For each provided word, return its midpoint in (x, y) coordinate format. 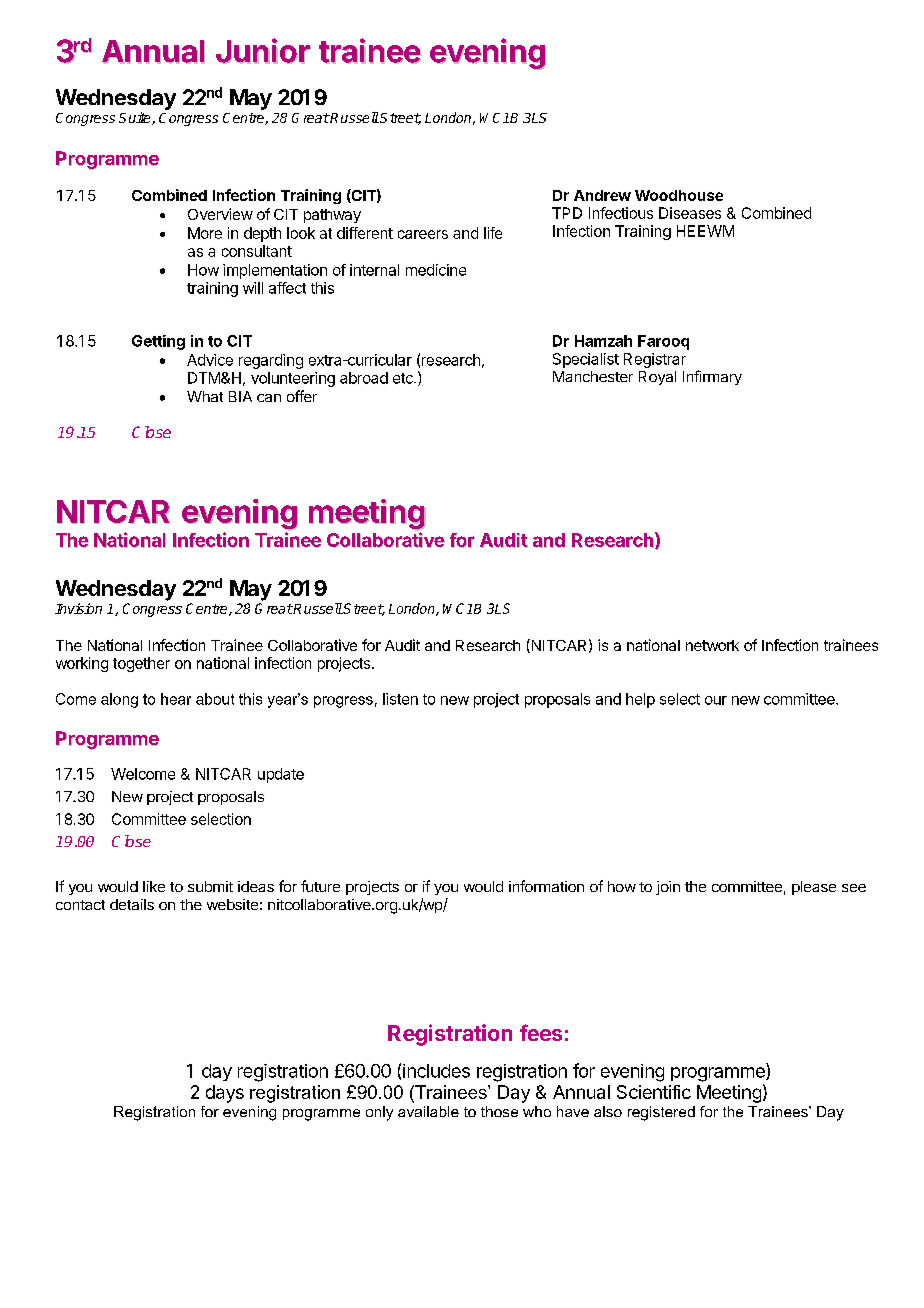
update (281, 775)
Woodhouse (679, 195)
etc (404, 378)
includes (436, 1071)
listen (400, 699)
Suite (136, 118)
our (716, 700)
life (493, 233)
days (225, 1094)
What (205, 396)
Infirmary (712, 377)
